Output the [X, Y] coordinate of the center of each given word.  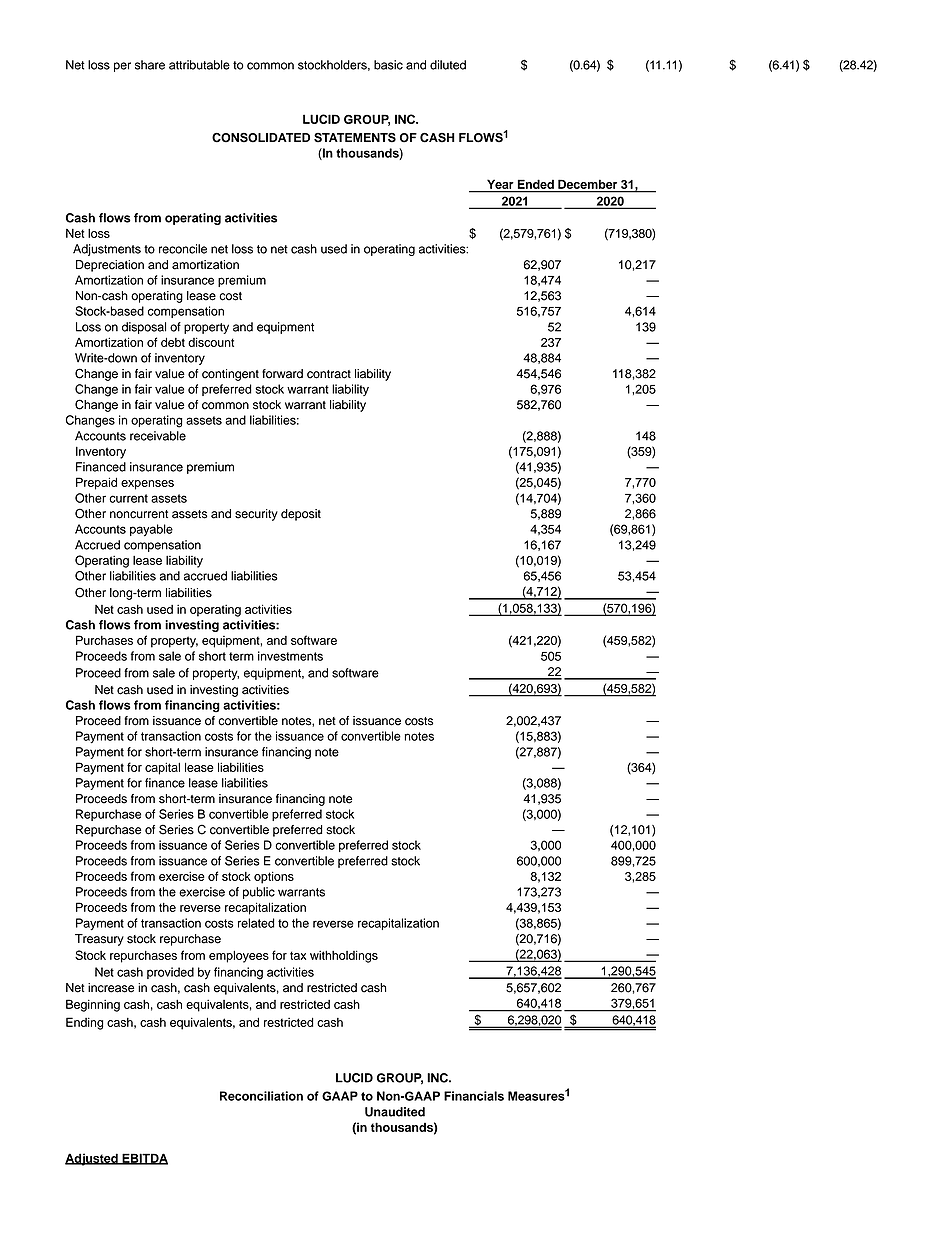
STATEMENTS [355, 138]
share [150, 65]
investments [290, 656]
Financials [474, 1096]
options [274, 877]
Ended [536, 184]
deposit [301, 515]
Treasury [99, 940]
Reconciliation [261, 1096]
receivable [158, 436]
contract [329, 374]
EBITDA [144, 1159]
